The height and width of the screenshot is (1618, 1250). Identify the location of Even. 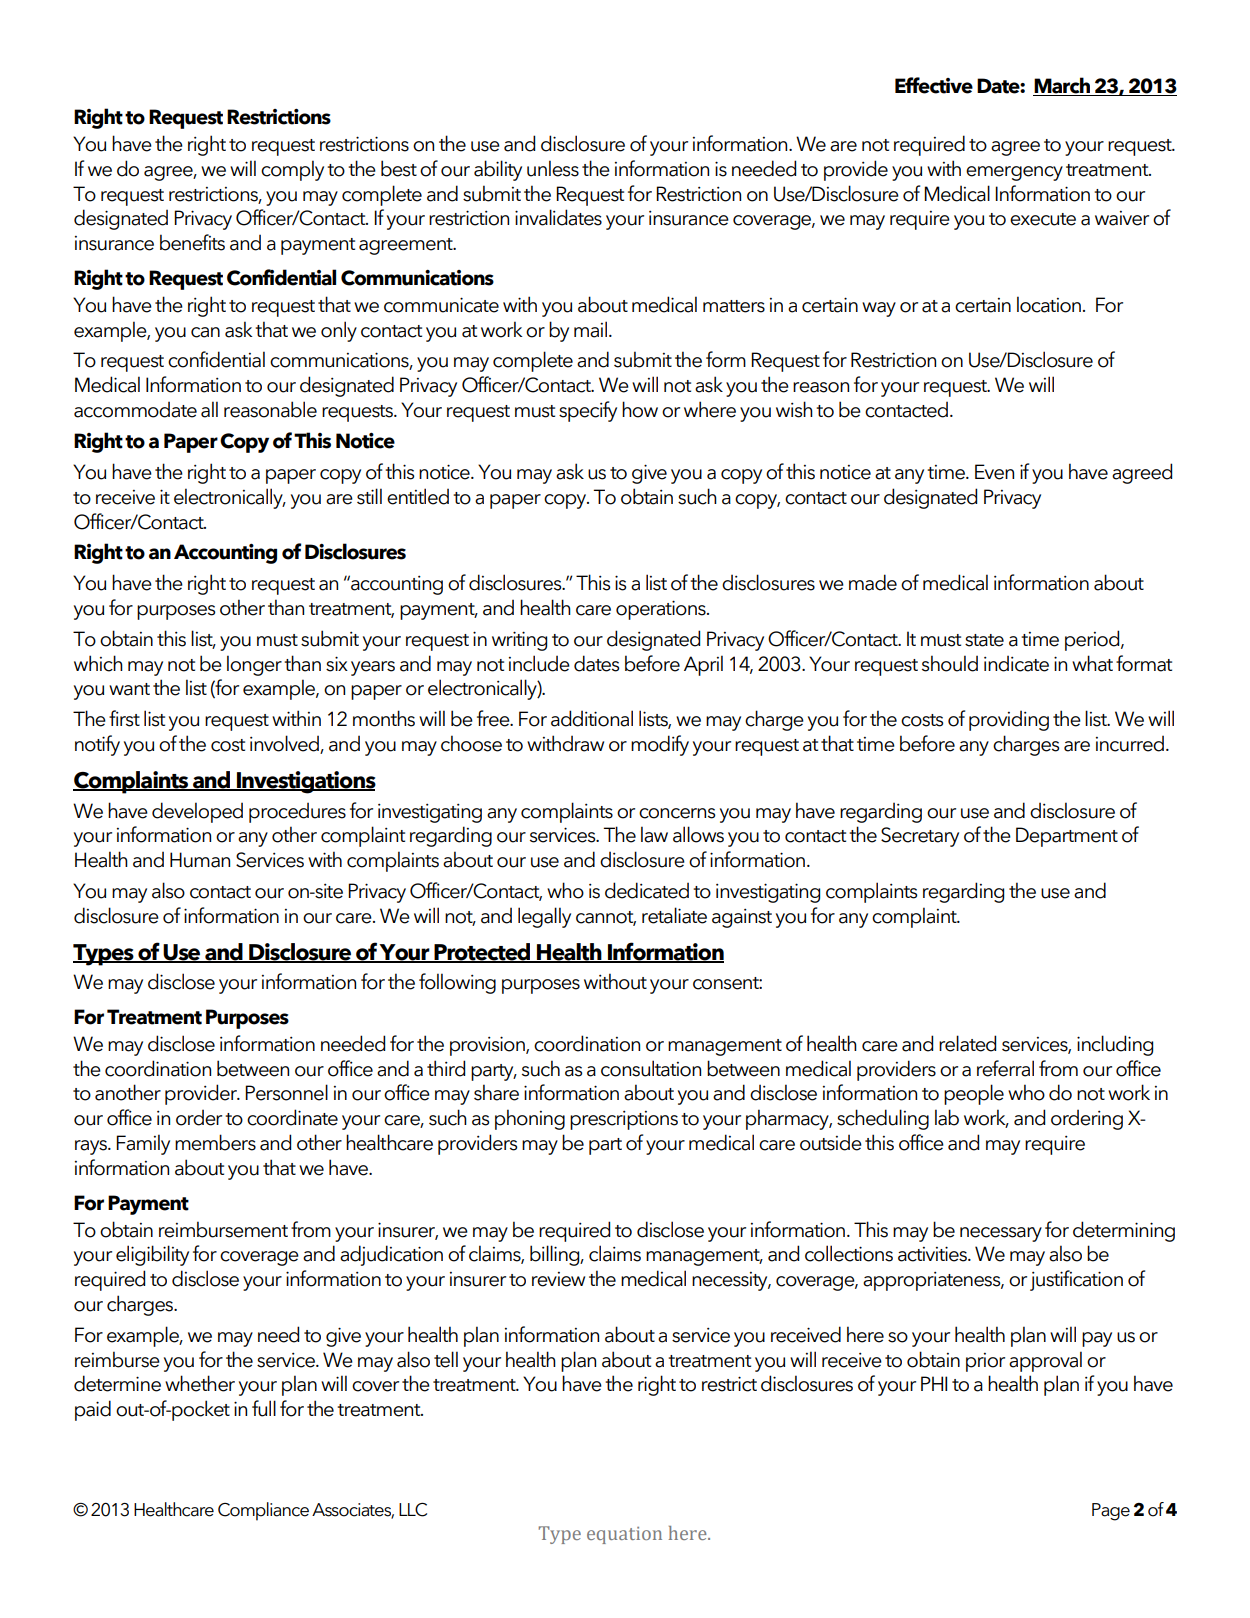
(994, 472).
